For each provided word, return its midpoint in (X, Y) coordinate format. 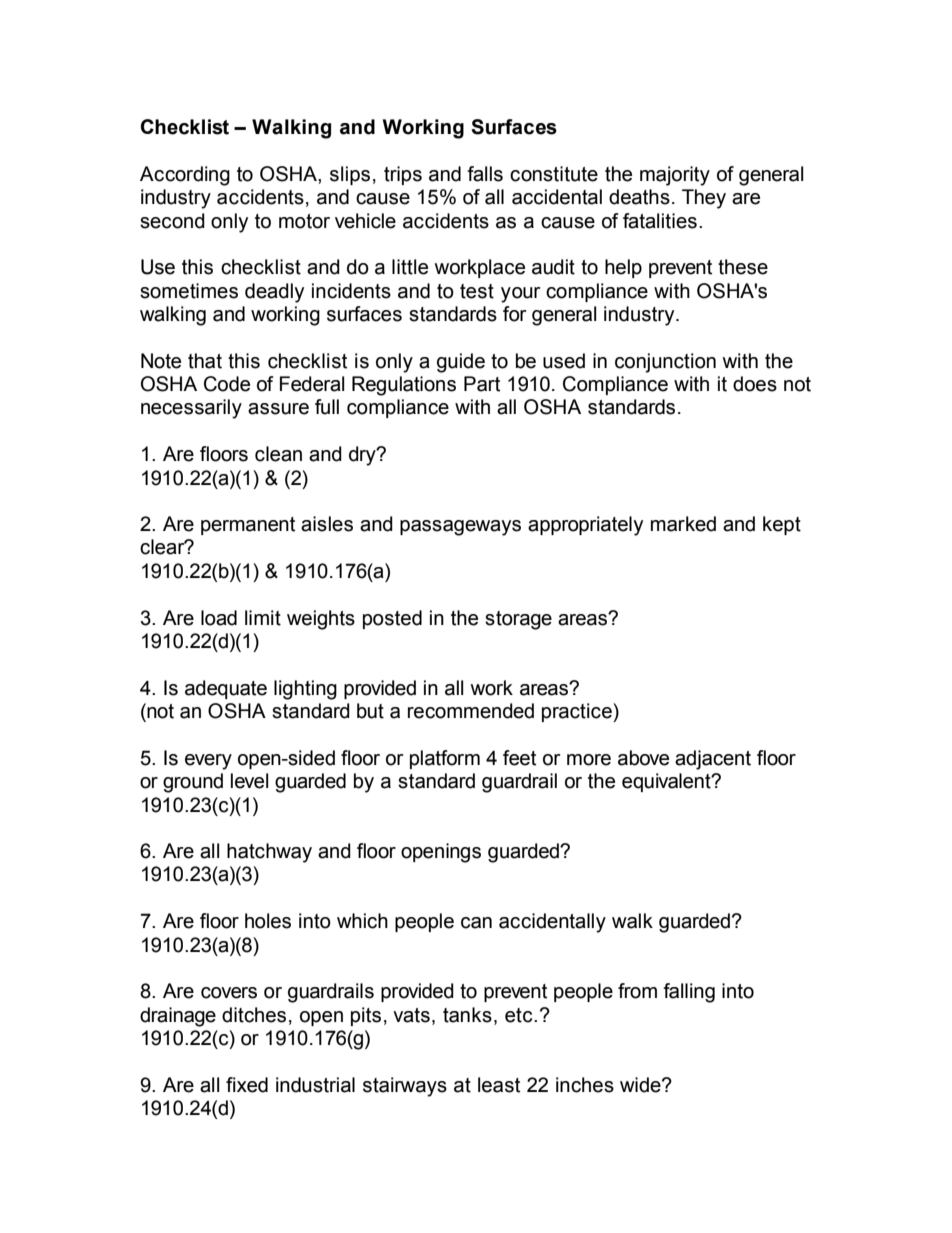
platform (445, 759)
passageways (460, 528)
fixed (247, 1085)
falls (485, 174)
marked (683, 524)
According (185, 176)
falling (689, 993)
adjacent (713, 760)
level (249, 781)
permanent (248, 526)
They (704, 199)
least (499, 1085)
